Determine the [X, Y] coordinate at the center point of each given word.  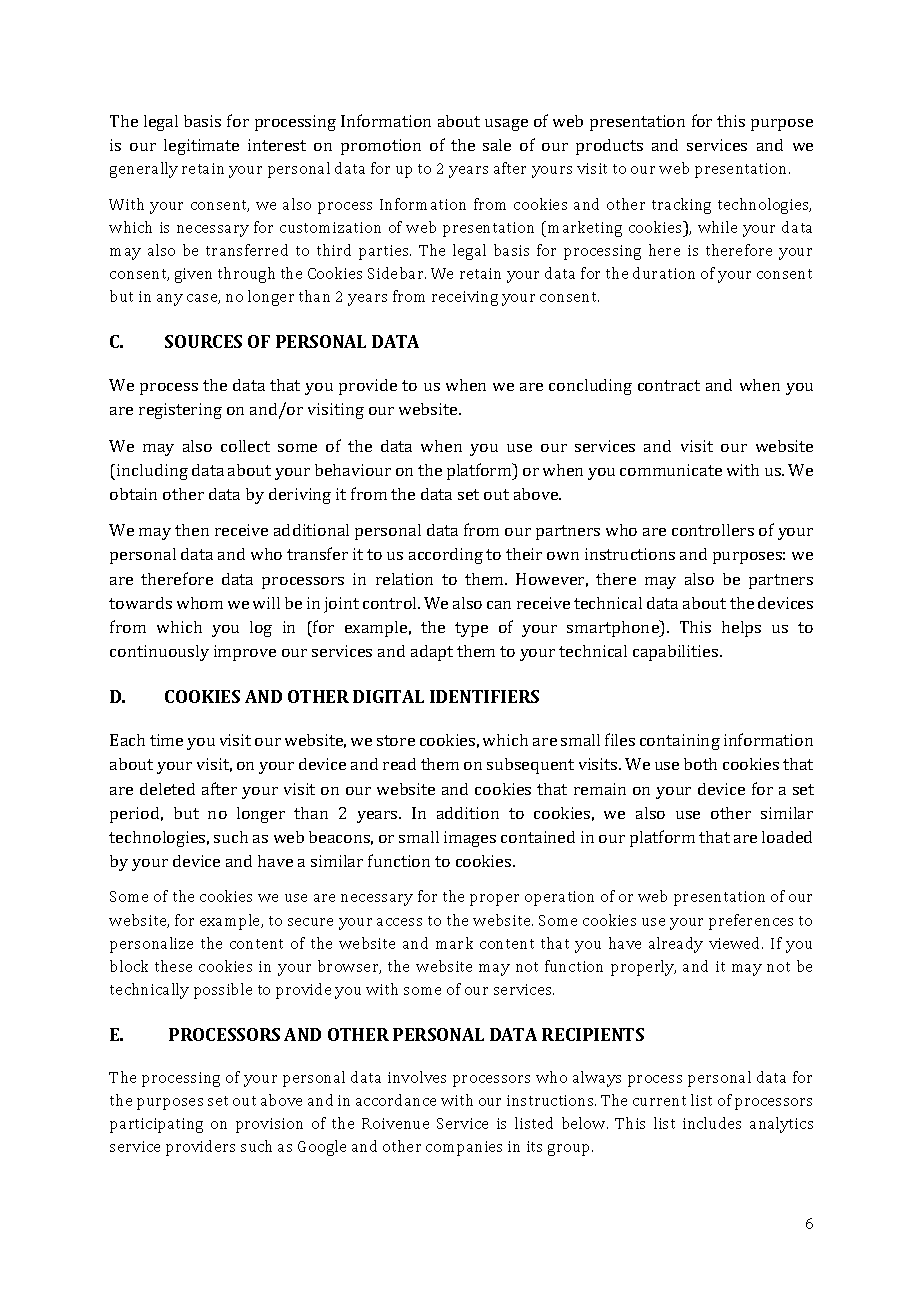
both [700, 764]
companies [464, 1148]
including [152, 472]
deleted [167, 789]
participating [156, 1125]
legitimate [201, 147]
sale [497, 145]
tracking [681, 206]
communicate [671, 470]
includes [712, 1123]
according [446, 556]
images [470, 839]
